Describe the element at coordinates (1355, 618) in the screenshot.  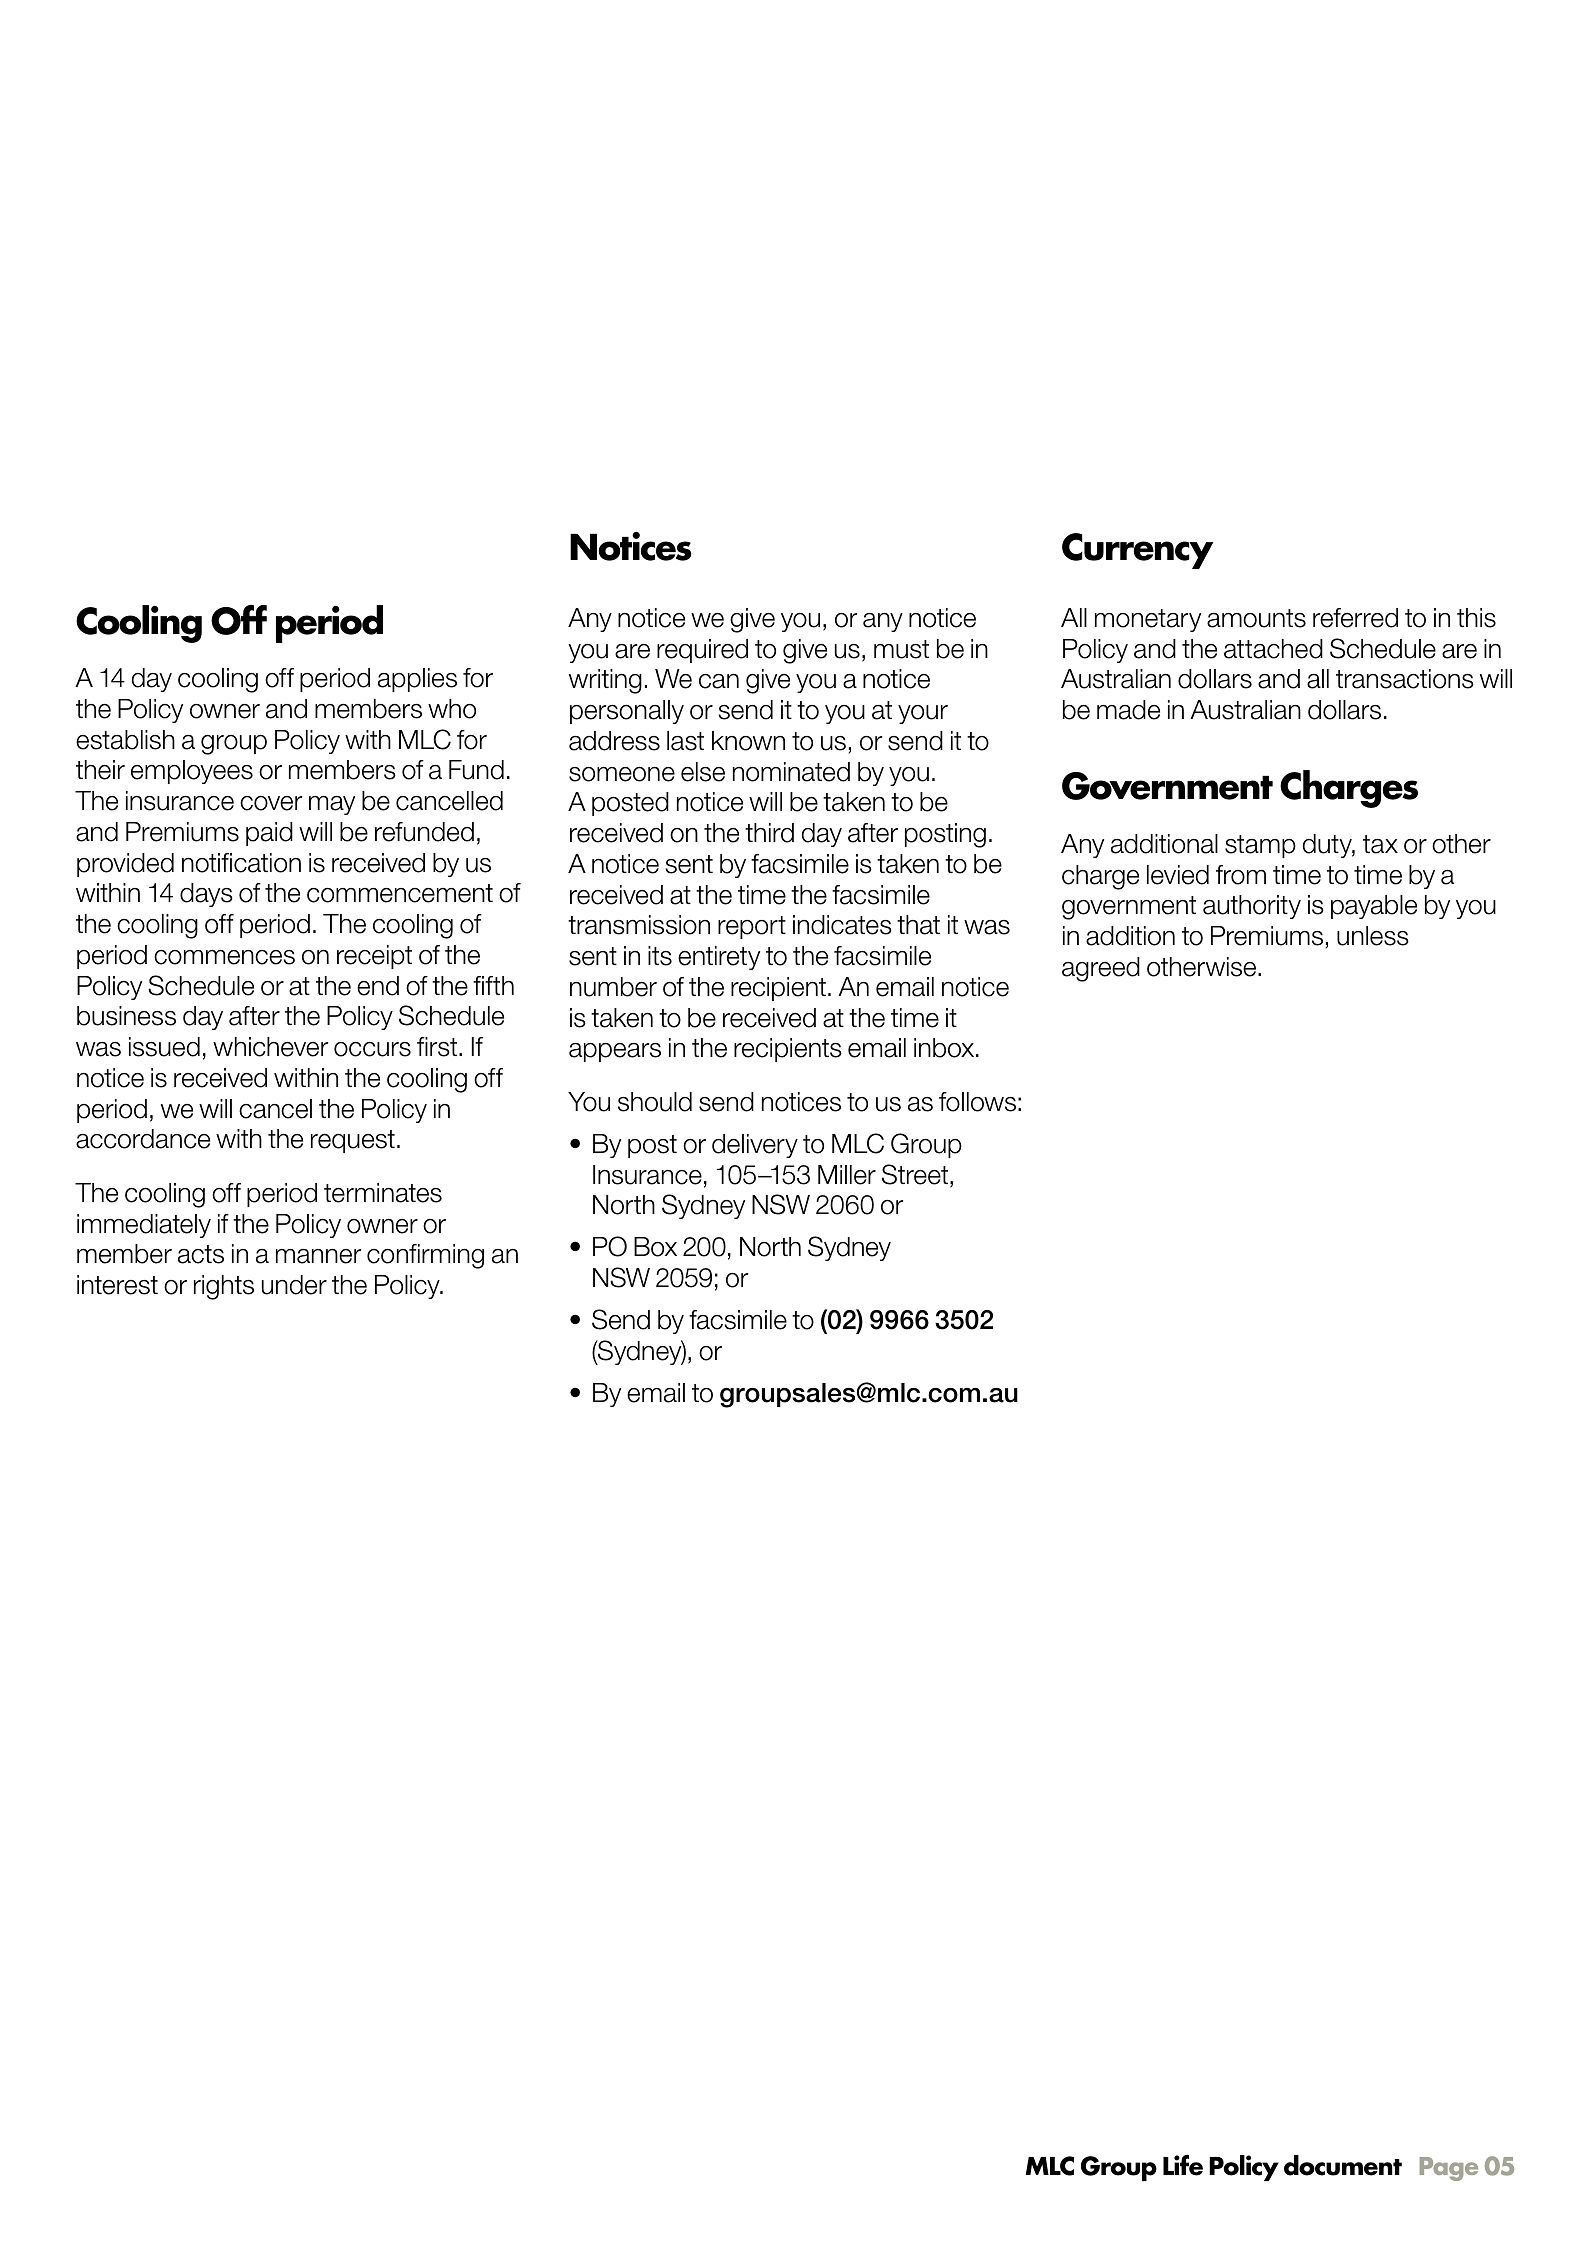
I see `referred` at that location.
